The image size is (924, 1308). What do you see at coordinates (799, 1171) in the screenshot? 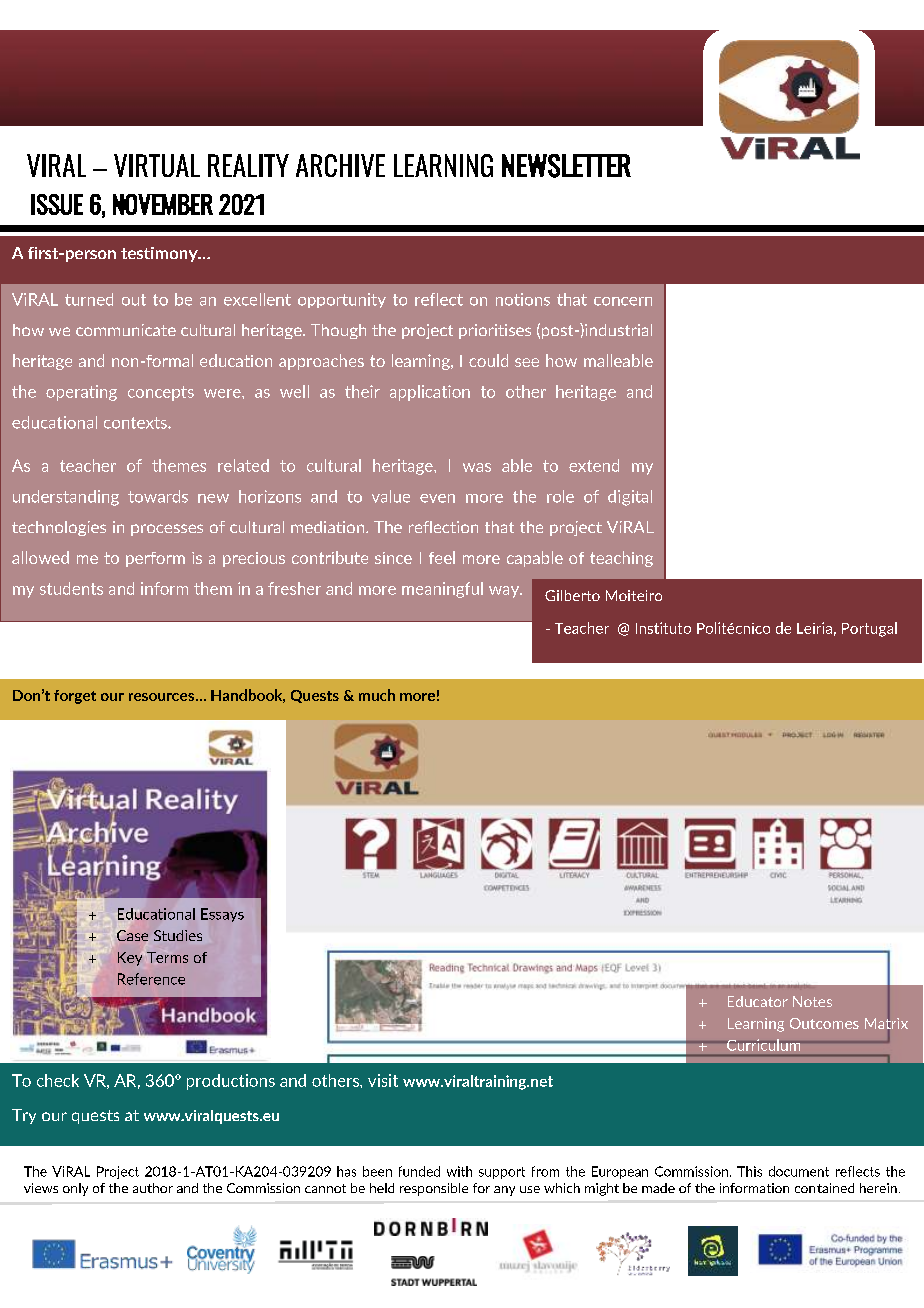
I see `document` at bounding box center [799, 1171].
